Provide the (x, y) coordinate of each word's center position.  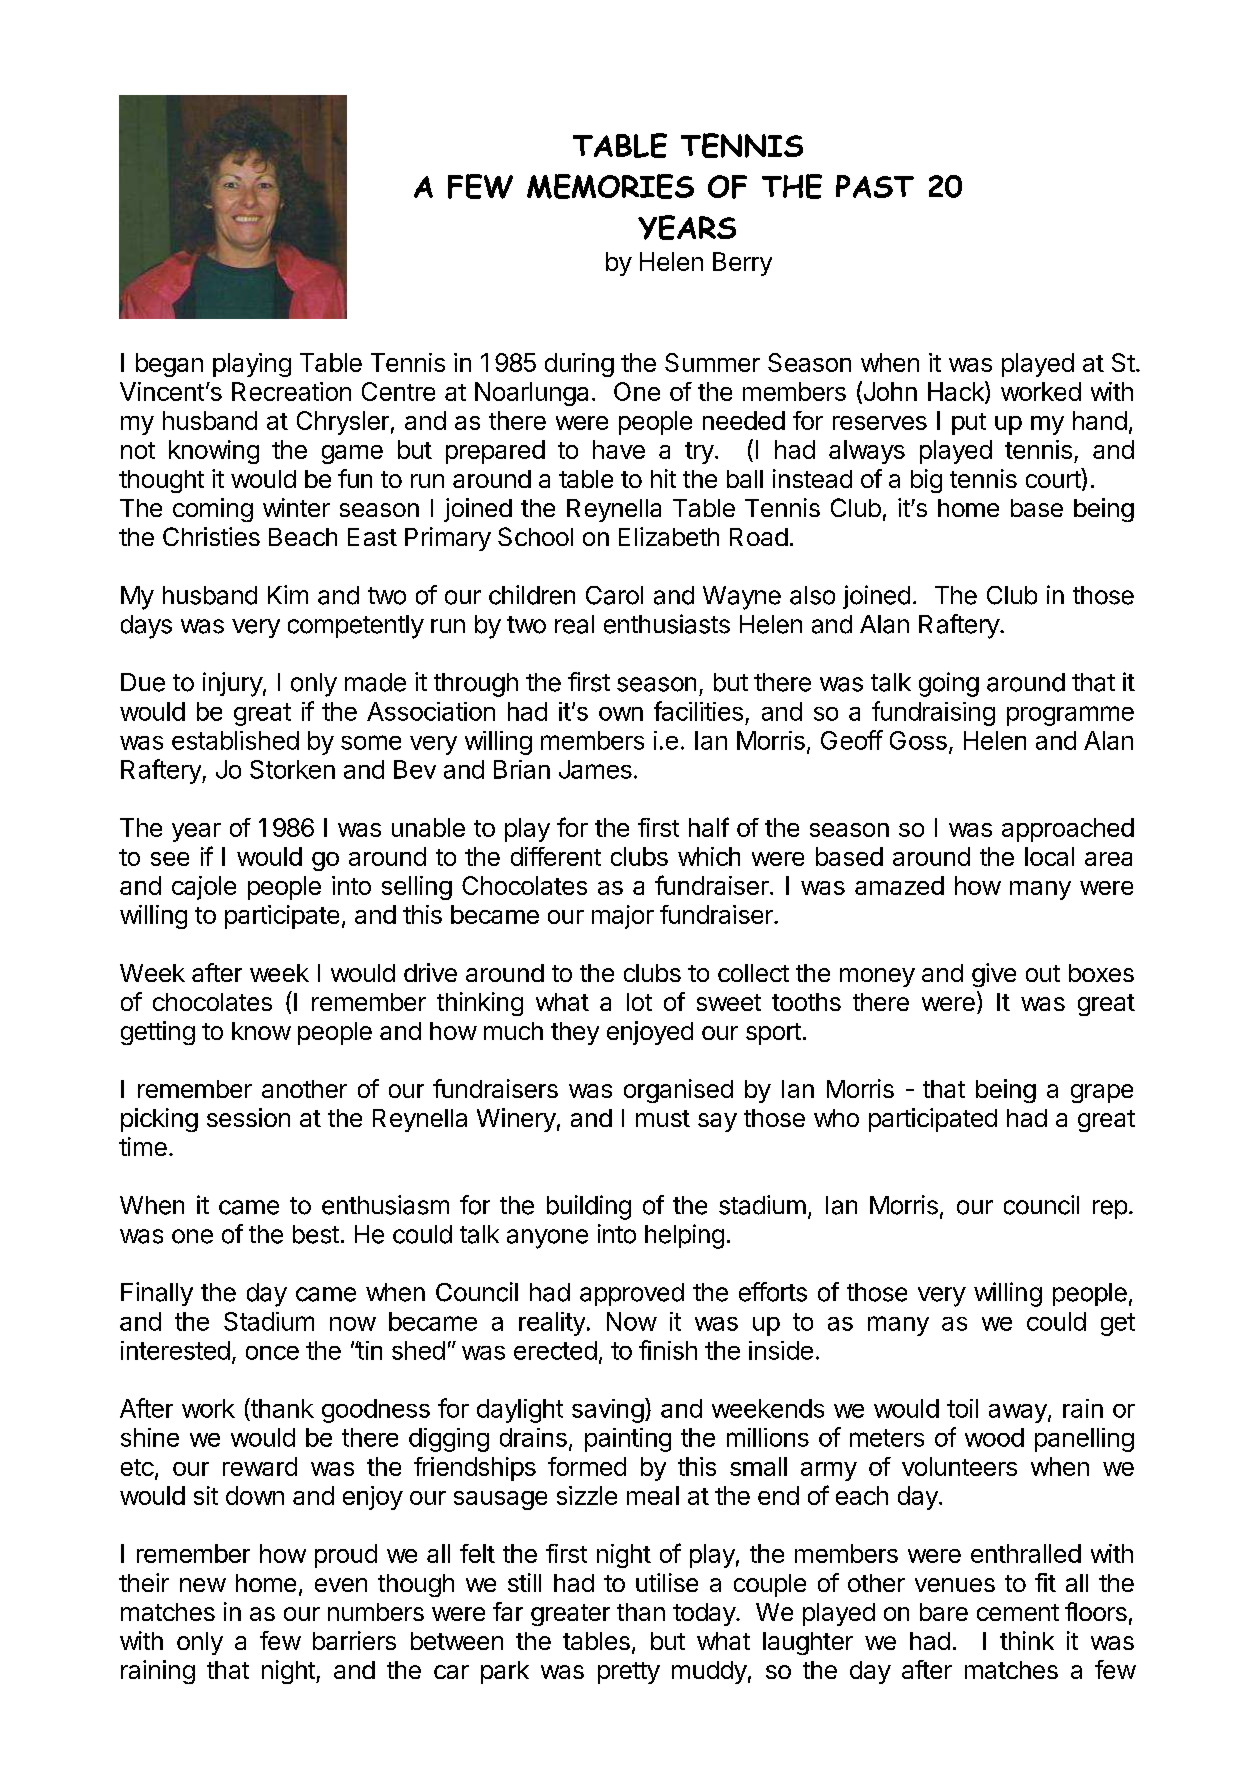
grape (1102, 1093)
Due (143, 682)
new (203, 1585)
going (949, 684)
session (248, 1117)
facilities (698, 711)
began (169, 365)
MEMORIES (610, 186)
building (589, 1207)
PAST (875, 186)
